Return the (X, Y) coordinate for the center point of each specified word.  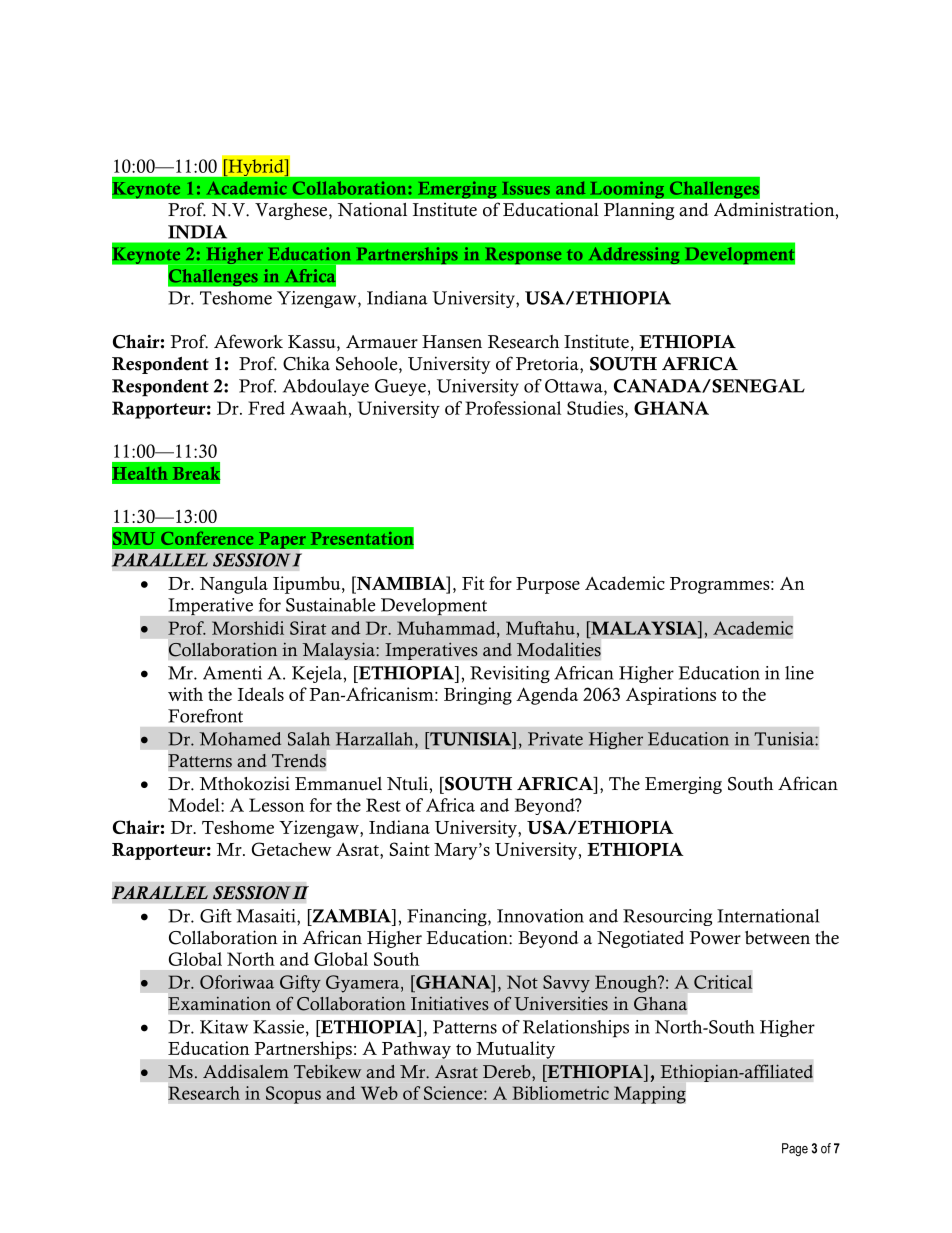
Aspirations (671, 696)
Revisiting (510, 674)
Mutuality (515, 1050)
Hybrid (256, 167)
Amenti (232, 673)
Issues (526, 188)
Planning (639, 211)
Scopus (293, 1095)
